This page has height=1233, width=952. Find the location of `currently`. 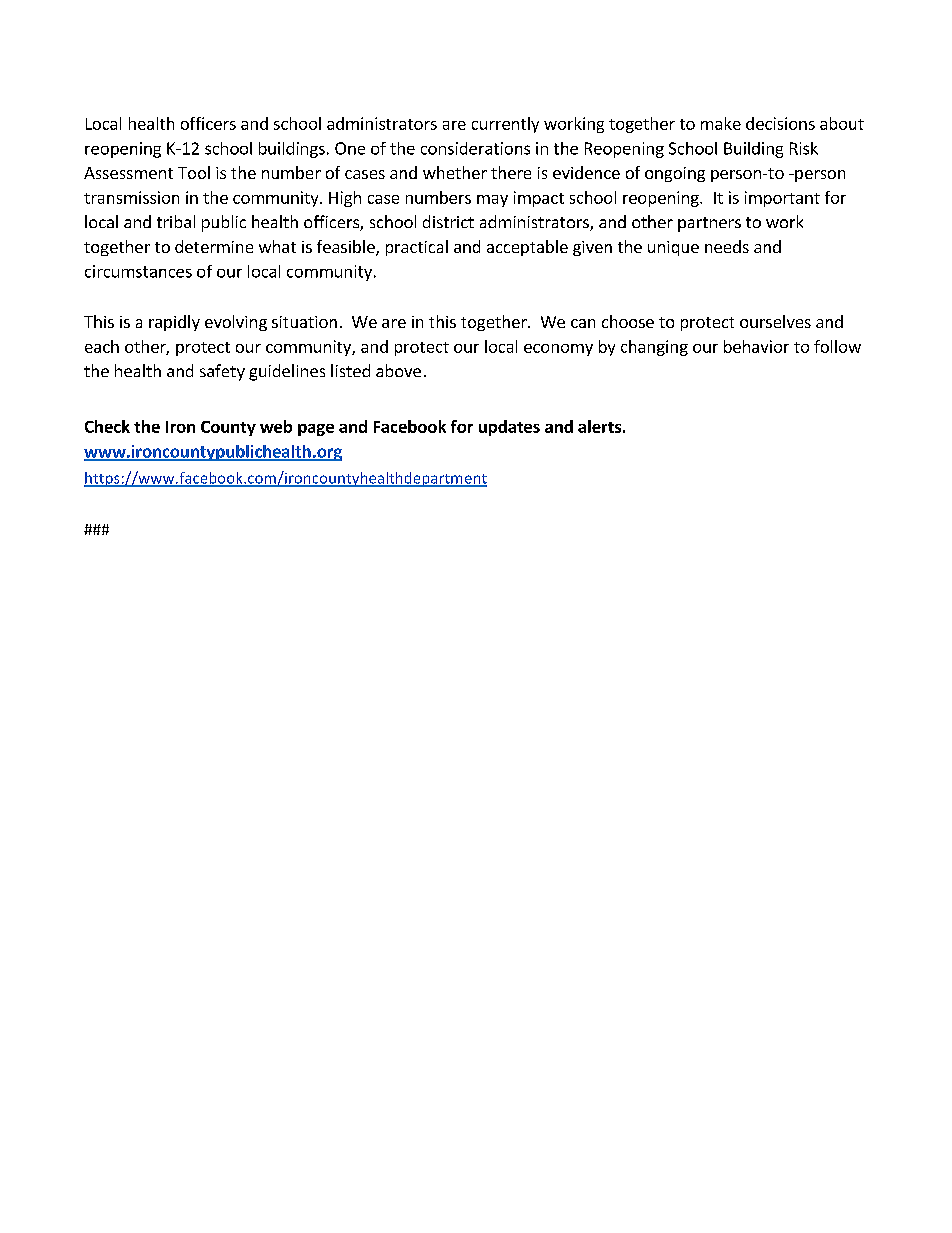

currently is located at coordinates (505, 125).
